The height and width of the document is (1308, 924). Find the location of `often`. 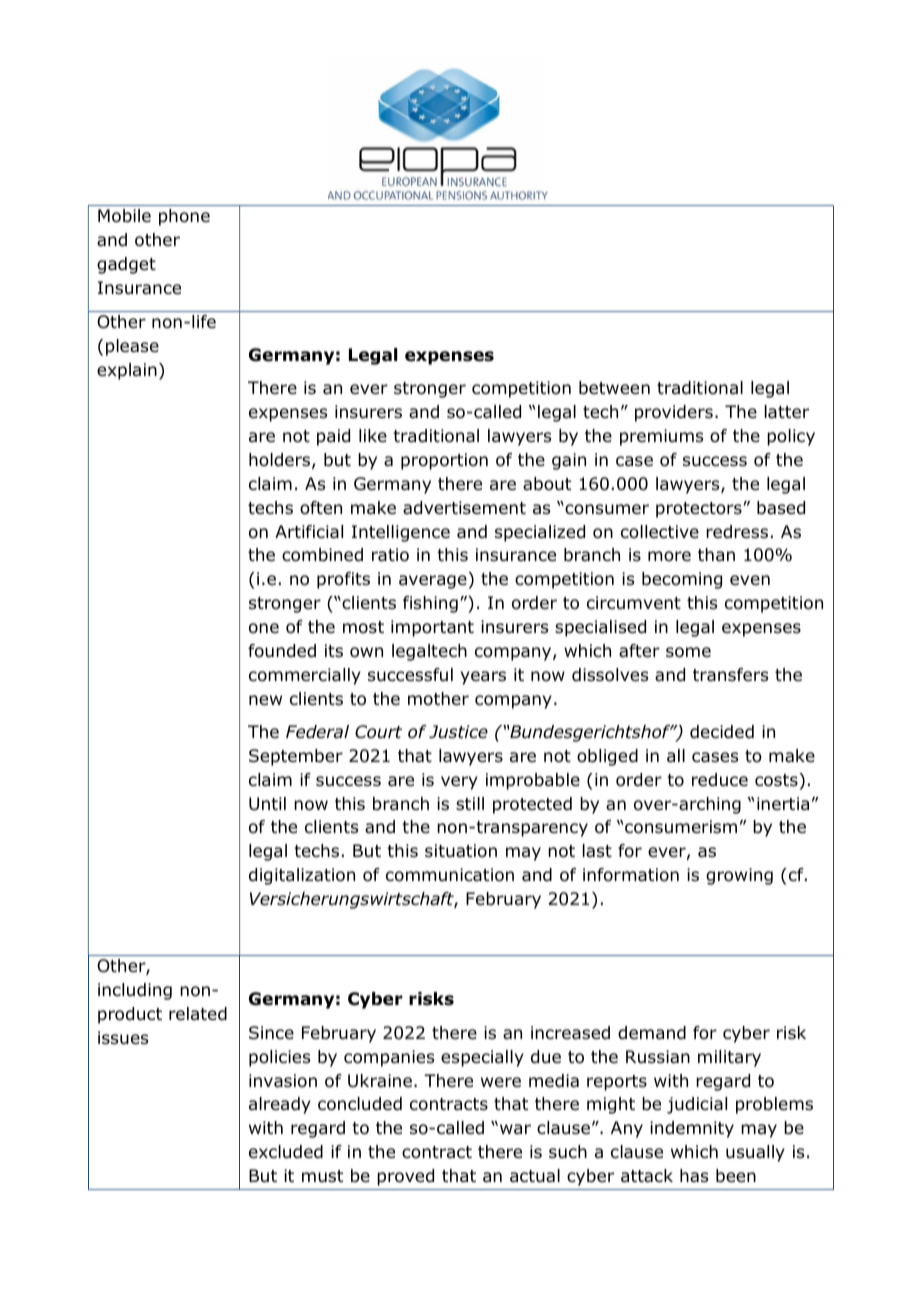

often is located at coordinates (321, 508).
